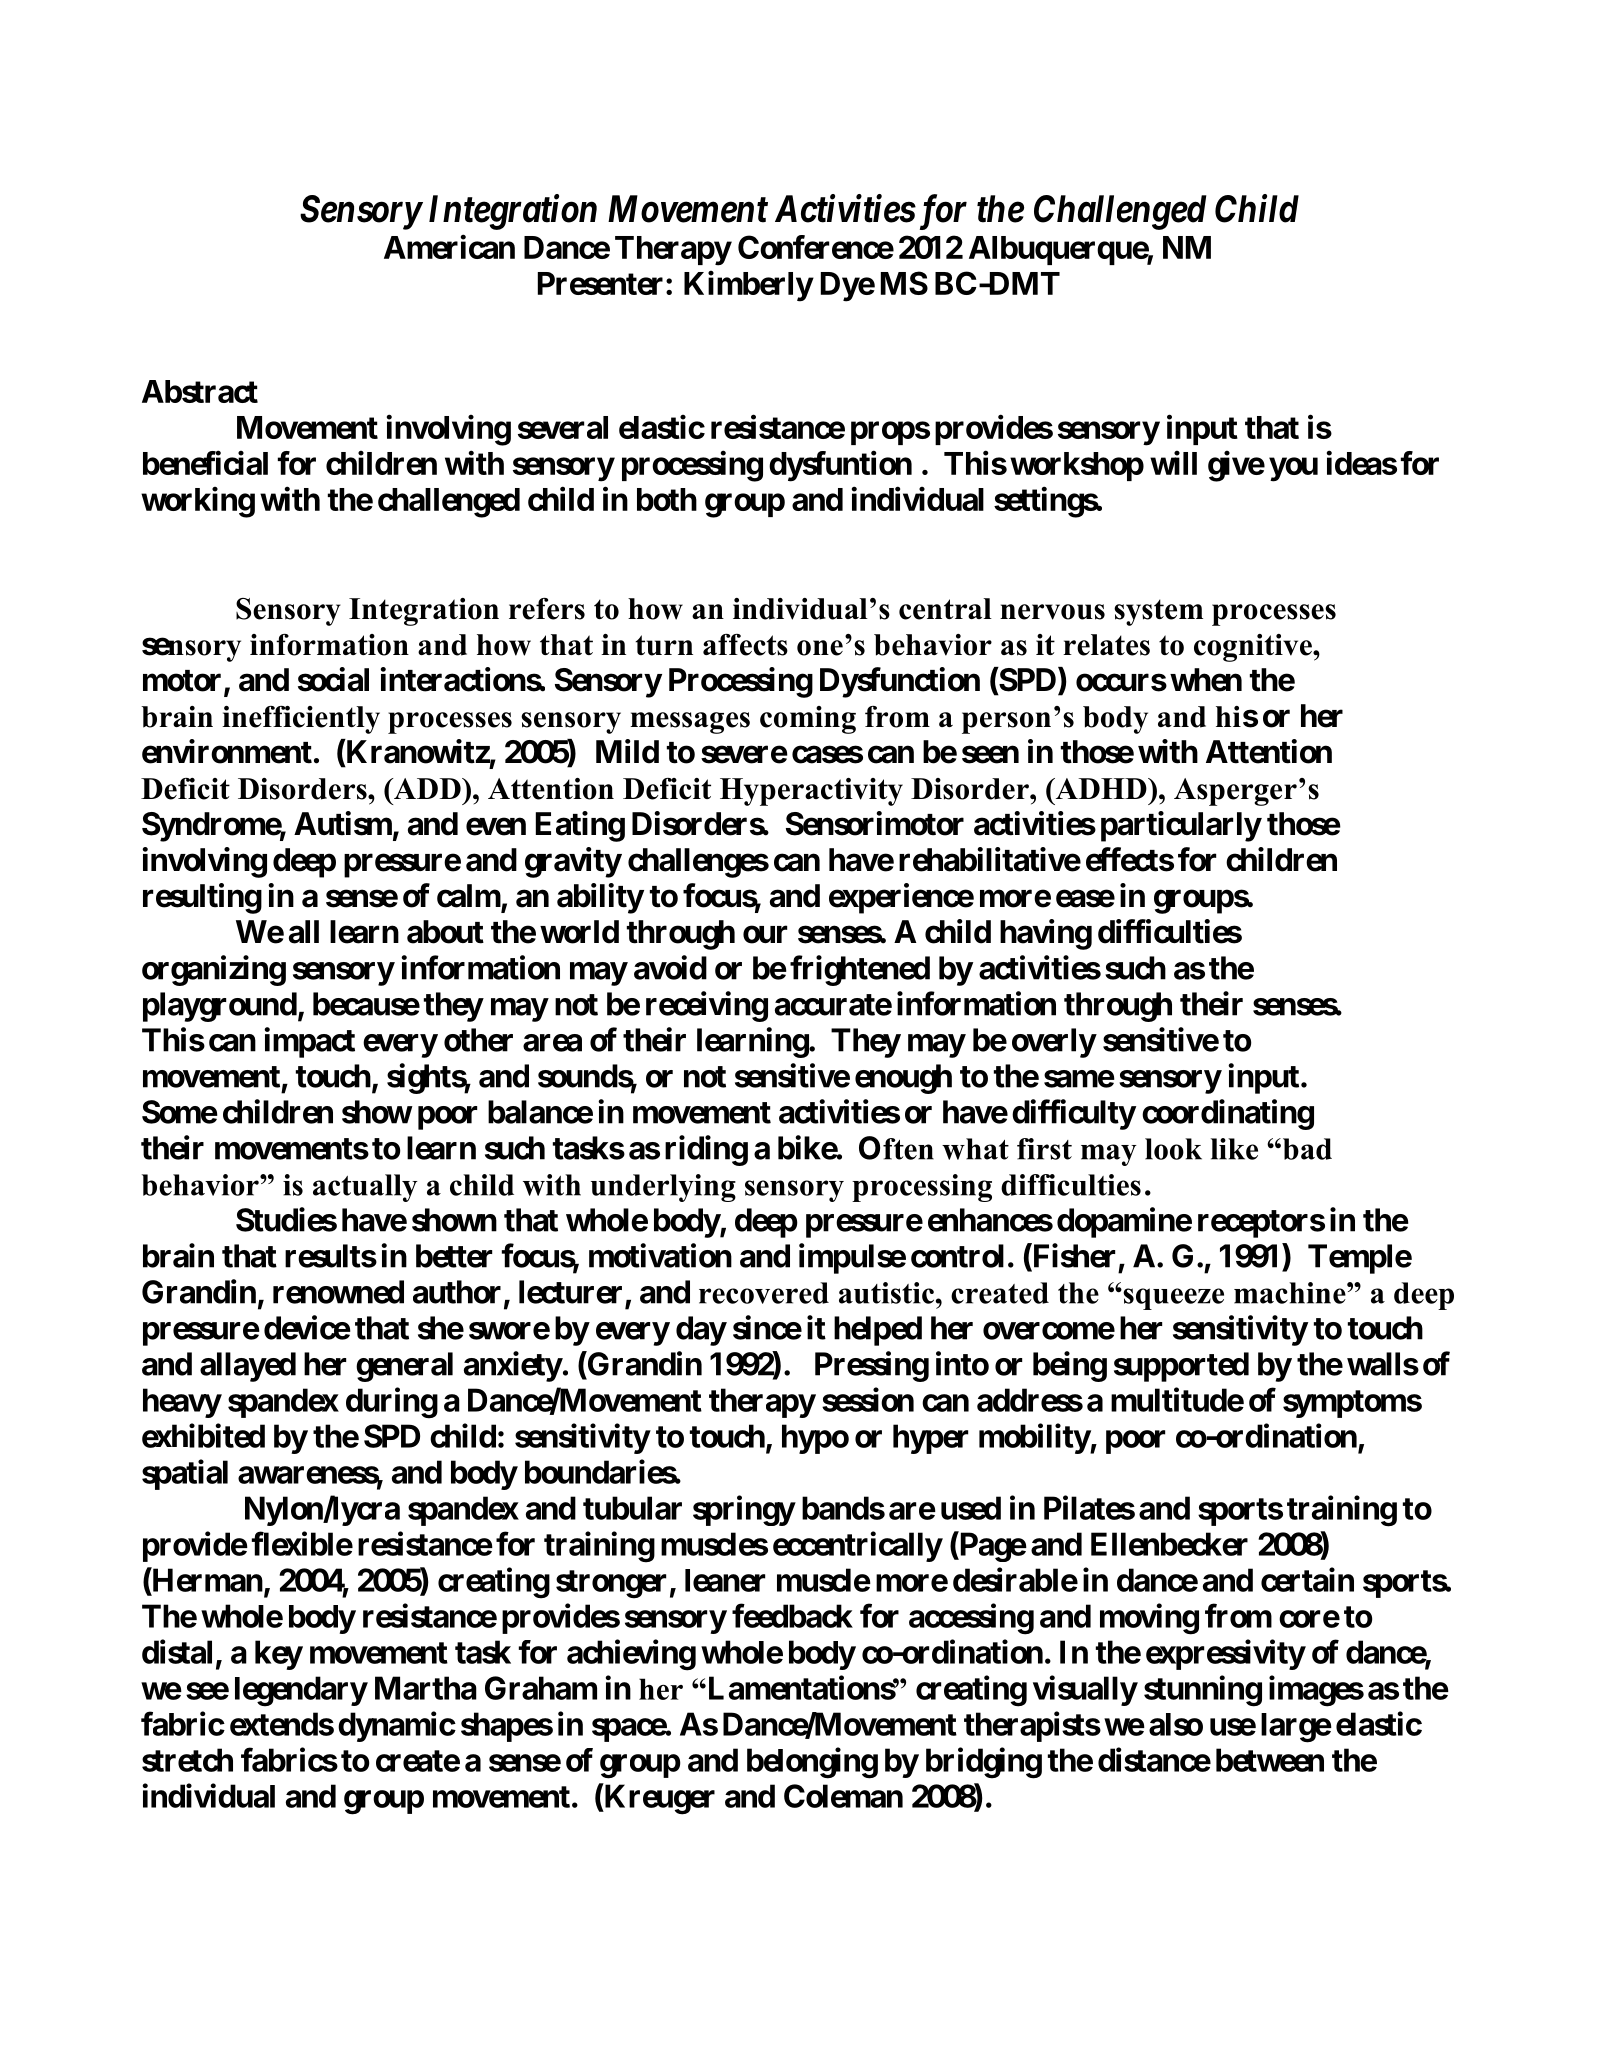  Describe the element at coordinates (365, 1188) in the screenshot. I see `actually` at that location.
